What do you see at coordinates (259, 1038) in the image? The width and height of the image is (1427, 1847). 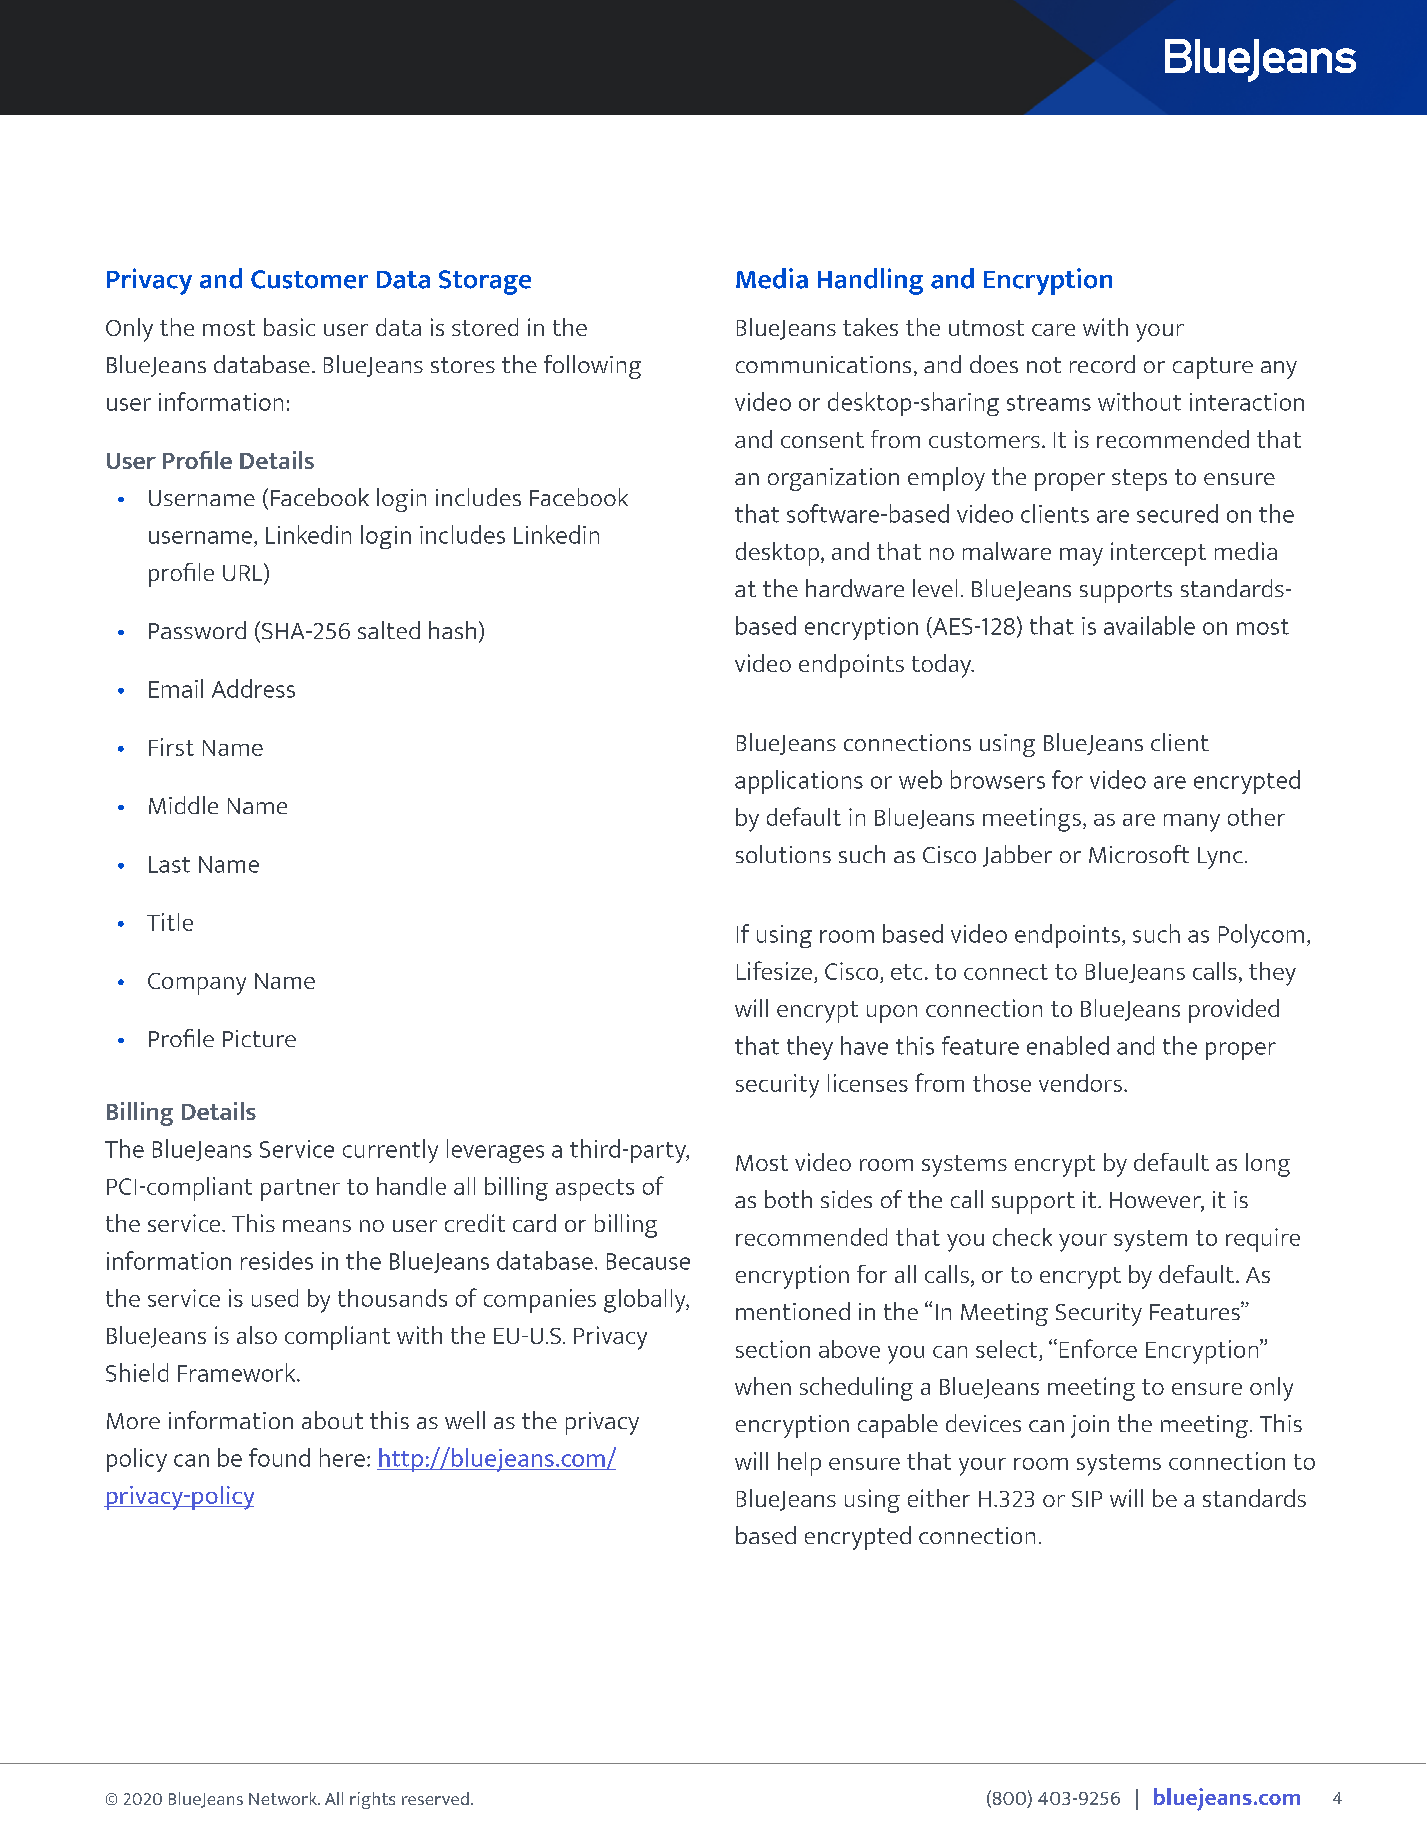 I see `Picture` at bounding box center [259, 1038].
